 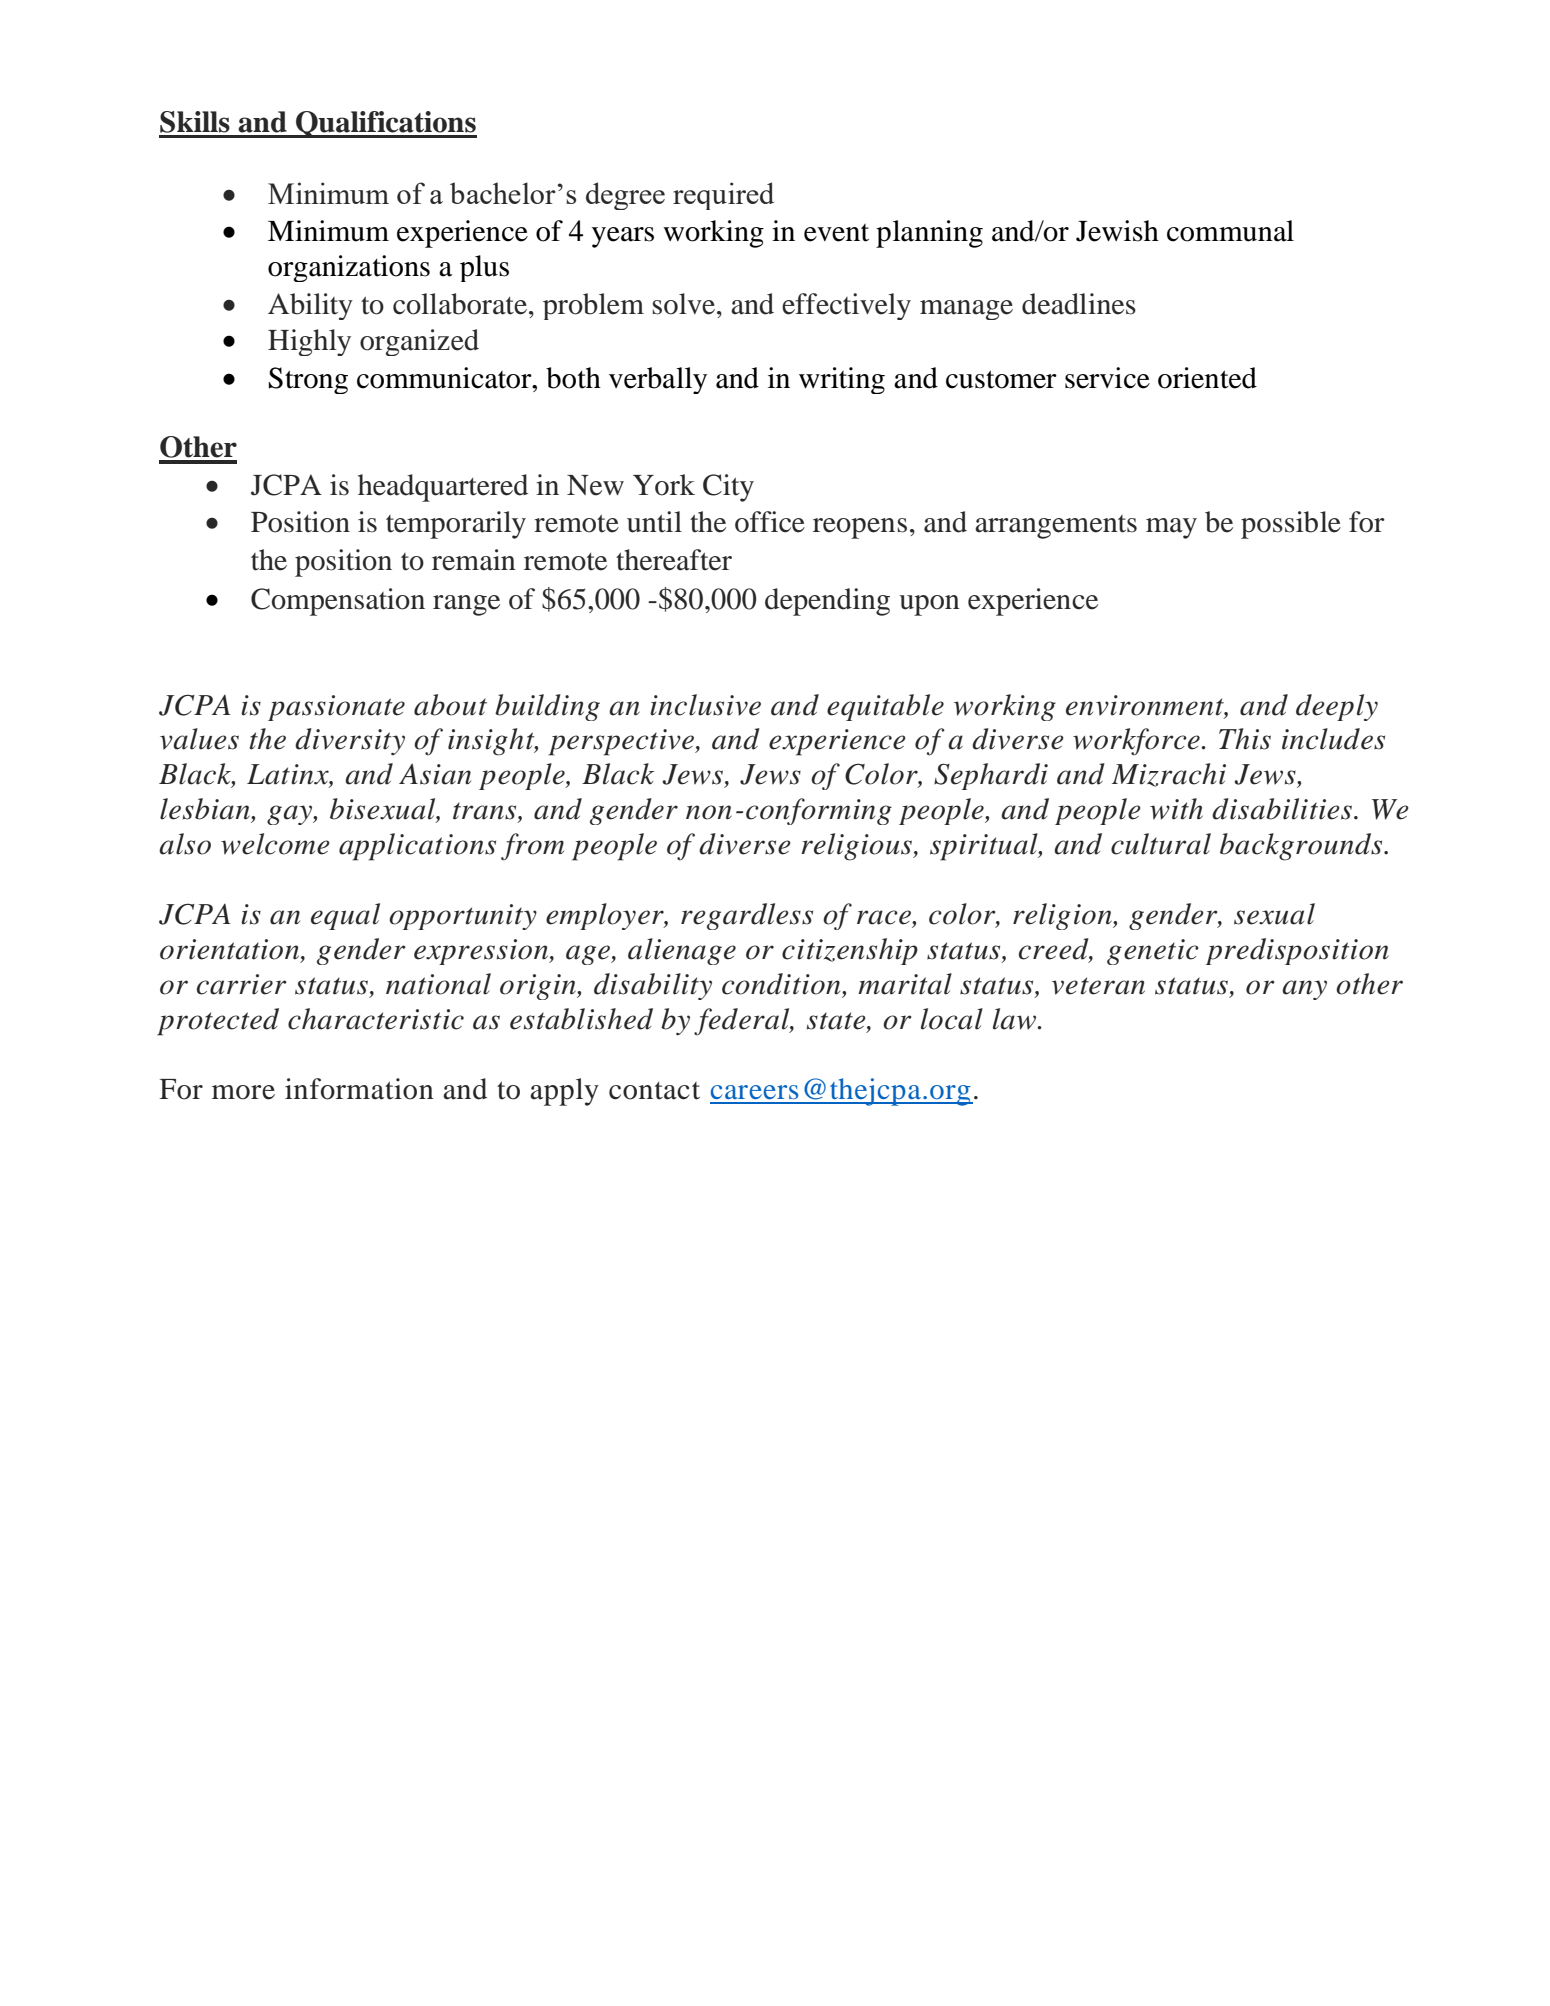 I want to click on equal, so click(x=345, y=916).
